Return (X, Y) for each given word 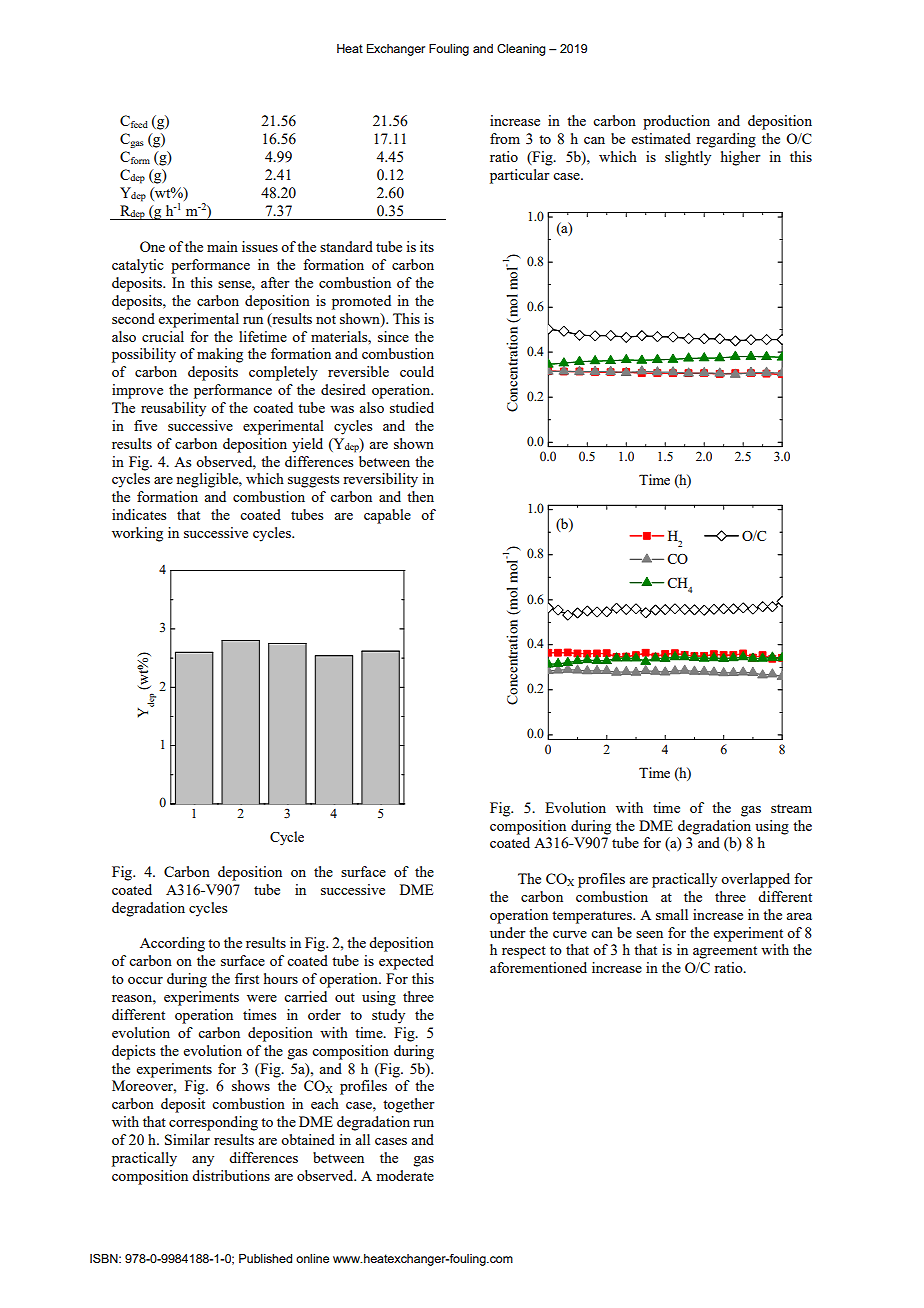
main (222, 246)
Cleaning (521, 50)
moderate (405, 1175)
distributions (231, 1175)
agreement (725, 952)
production (676, 122)
